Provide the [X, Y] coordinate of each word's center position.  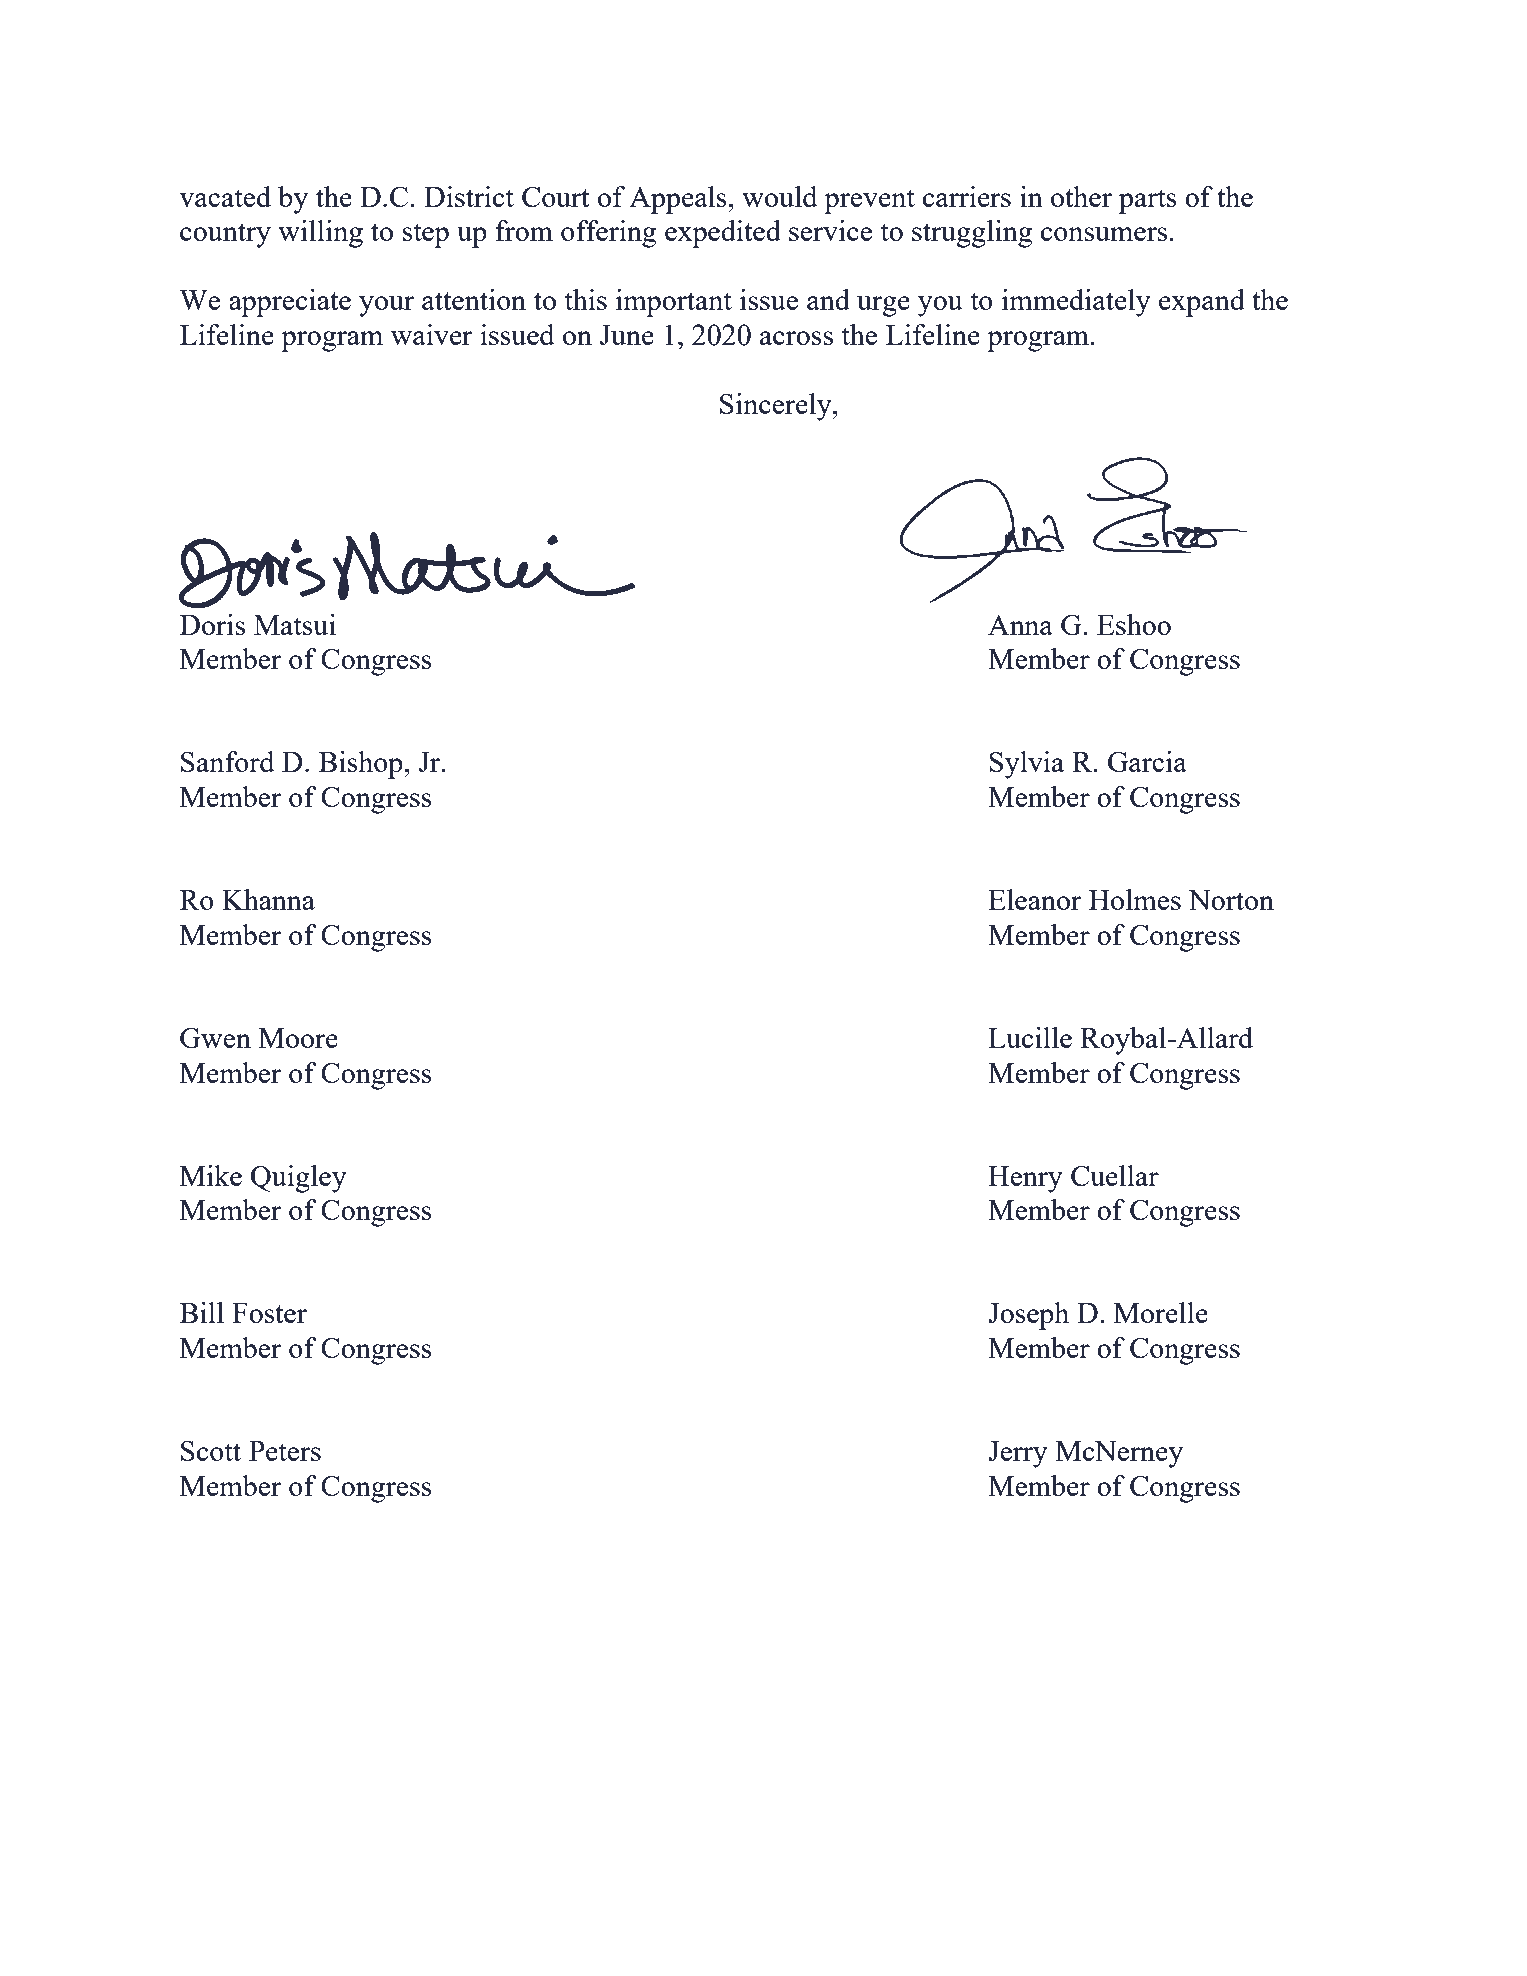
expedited [723, 234]
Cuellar [1115, 1175]
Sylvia [1027, 765]
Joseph [1028, 1316]
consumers [1104, 234]
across [796, 338]
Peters [285, 1451]
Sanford [227, 761]
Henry [1025, 1179]
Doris [212, 624]
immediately [1076, 303]
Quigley [299, 1179]
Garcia [1147, 761]
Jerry [1018, 1454]
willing [320, 234]
